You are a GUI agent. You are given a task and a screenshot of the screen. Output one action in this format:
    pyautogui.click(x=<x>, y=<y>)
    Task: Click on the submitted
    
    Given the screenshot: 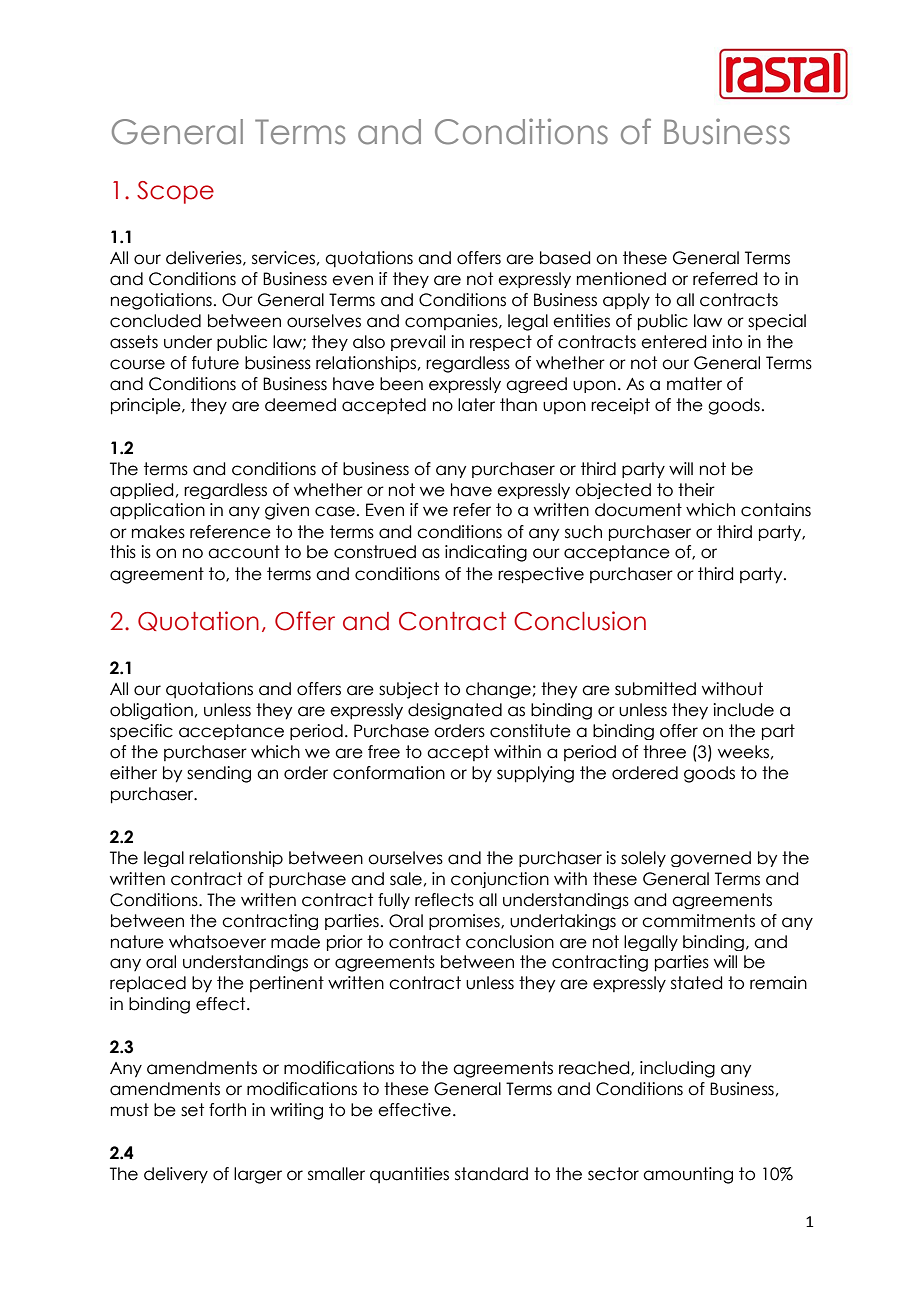 What is the action you would take?
    pyautogui.click(x=655, y=689)
